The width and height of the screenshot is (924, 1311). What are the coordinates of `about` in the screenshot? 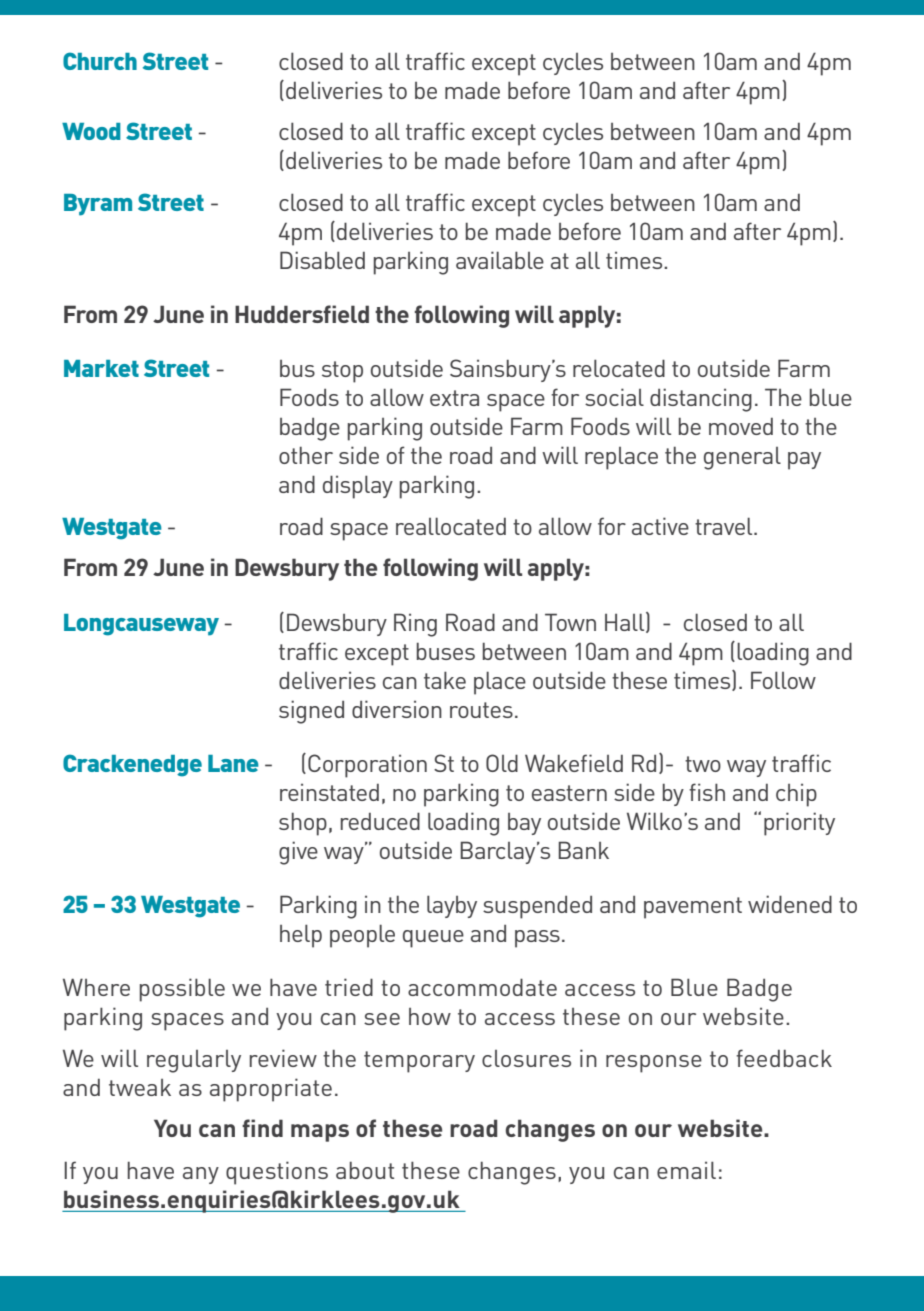 It's located at (365, 1170).
